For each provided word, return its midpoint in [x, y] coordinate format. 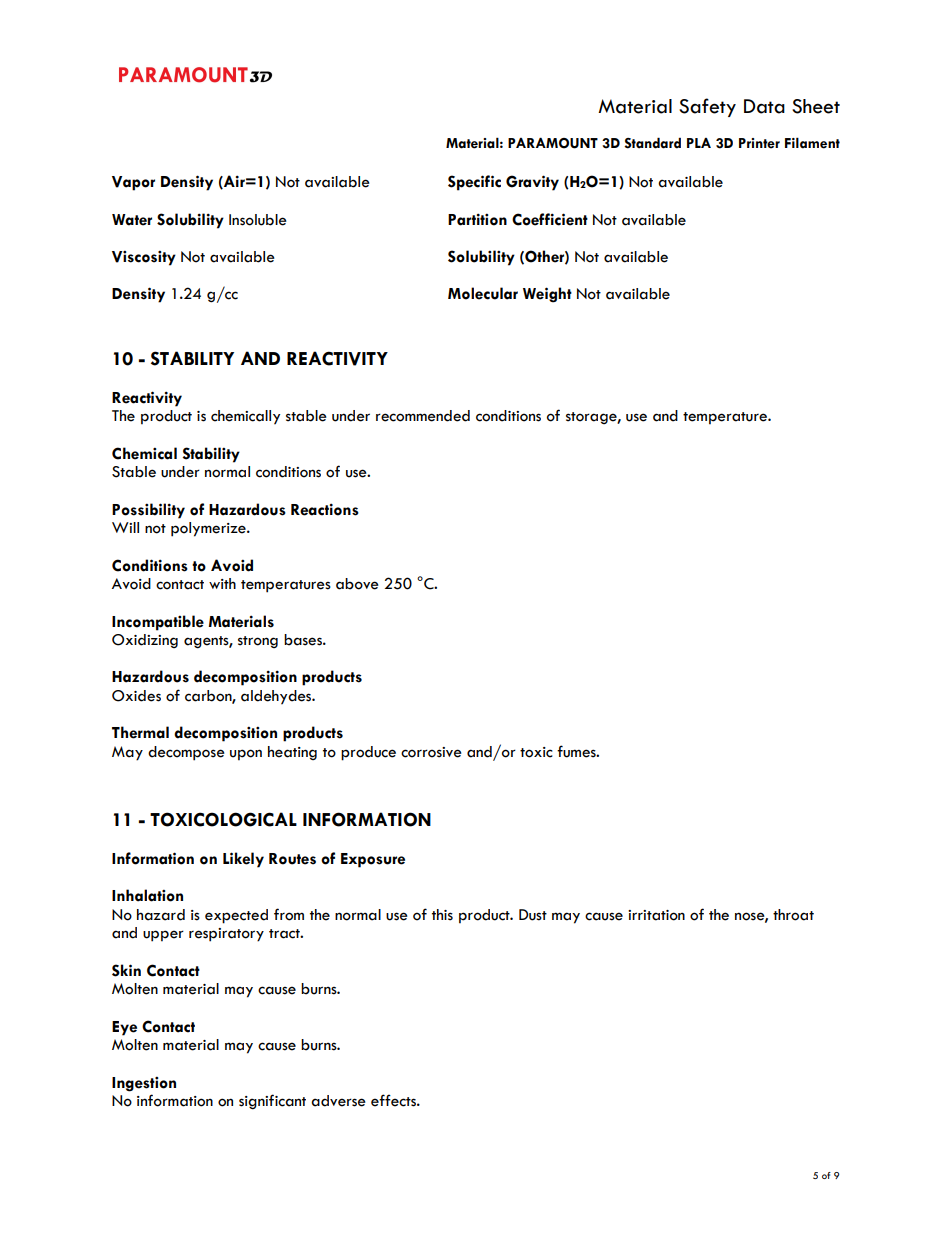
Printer [759, 143]
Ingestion [144, 1084]
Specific [474, 183]
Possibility [148, 511]
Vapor [133, 183]
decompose [186, 753]
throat [793, 915]
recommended [423, 416]
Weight [547, 295]
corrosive [431, 752]
